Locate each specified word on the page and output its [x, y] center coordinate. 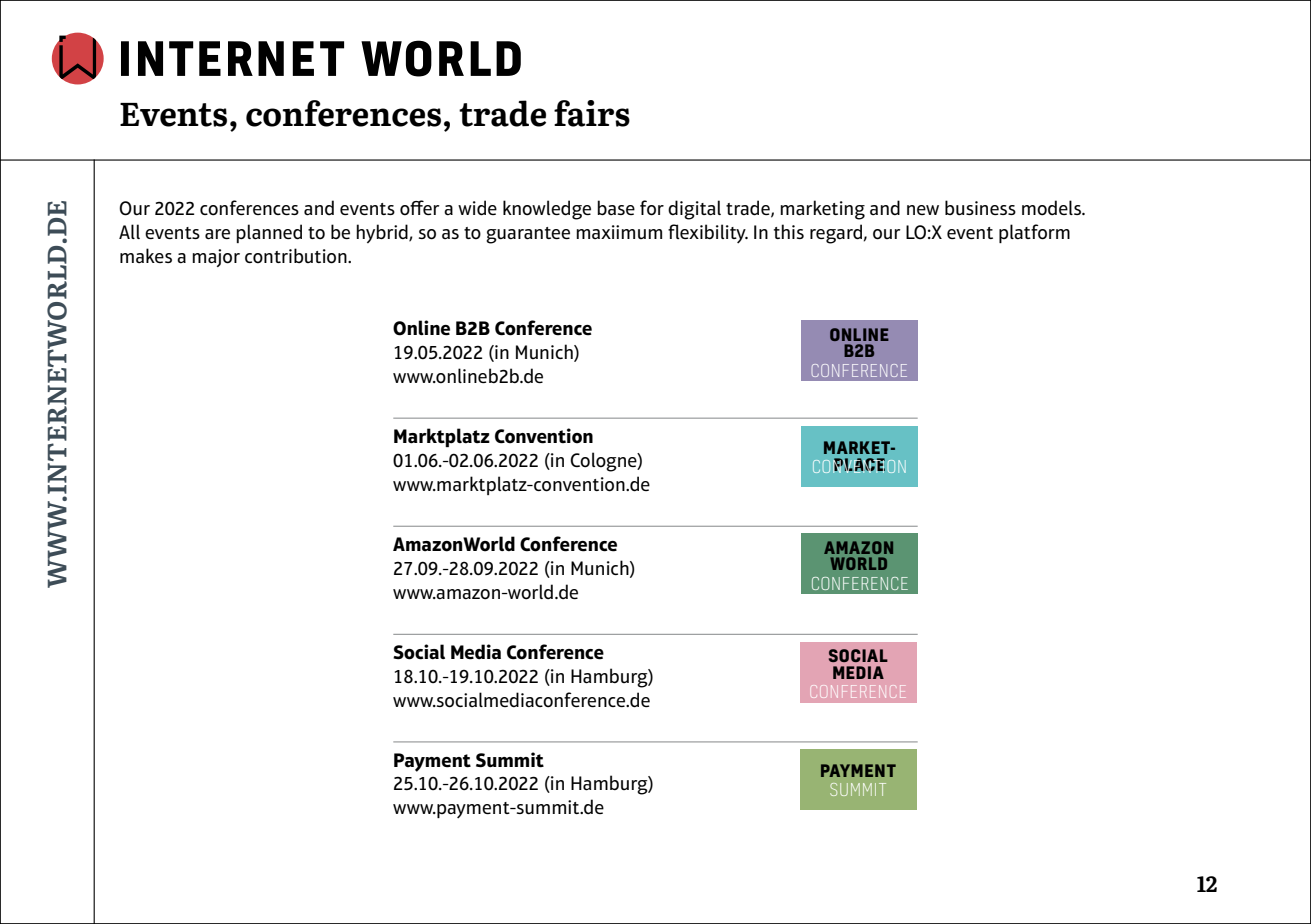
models [1052, 208]
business [980, 208]
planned [269, 233]
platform [1034, 233]
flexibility [708, 233]
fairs [592, 113]
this [789, 231]
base [616, 208]
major [216, 258]
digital [694, 210]
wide [477, 208]
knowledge [547, 210]
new [923, 210]
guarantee [528, 235]
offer [419, 208]
